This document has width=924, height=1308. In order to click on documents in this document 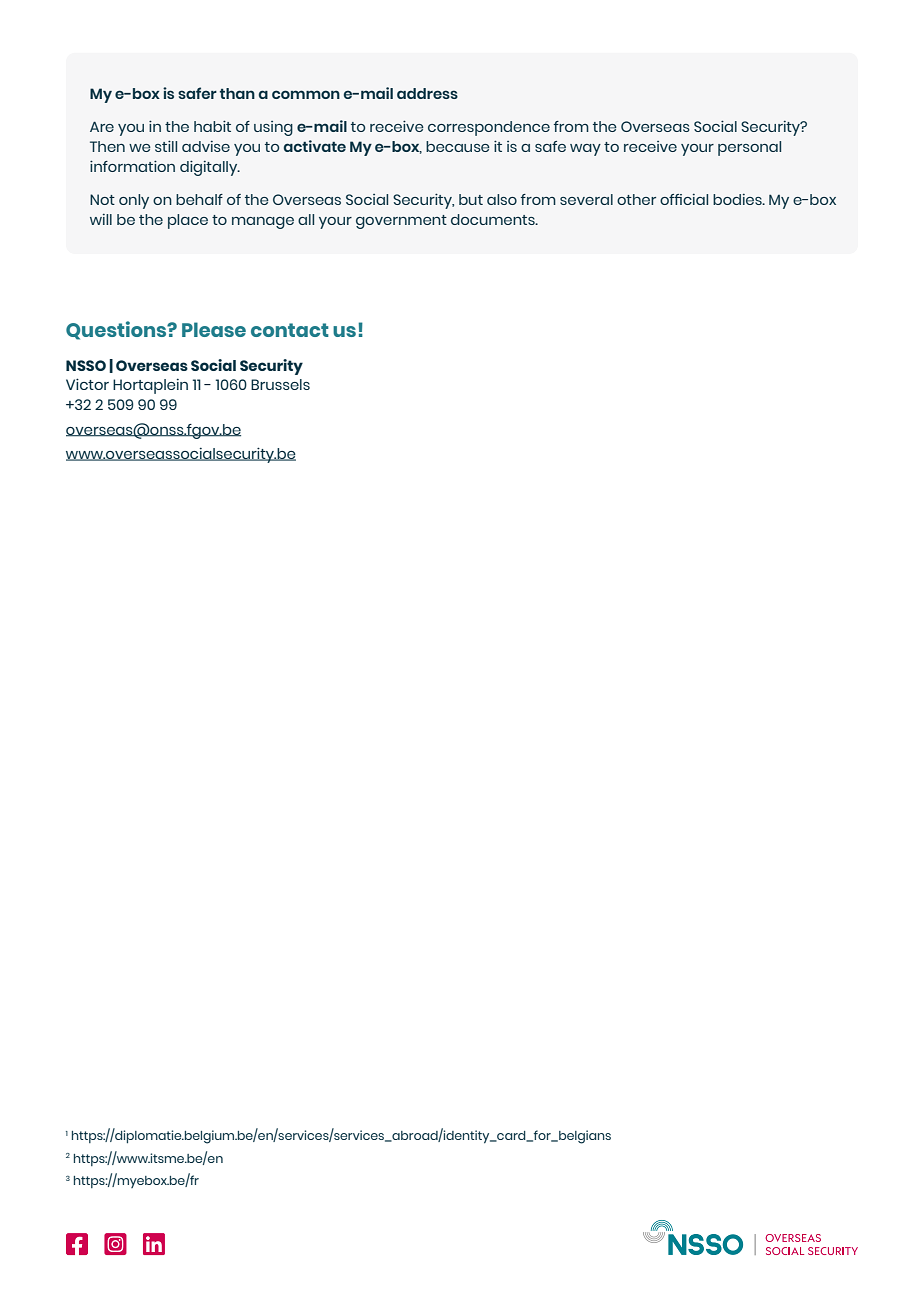, I will do `click(494, 219)`.
